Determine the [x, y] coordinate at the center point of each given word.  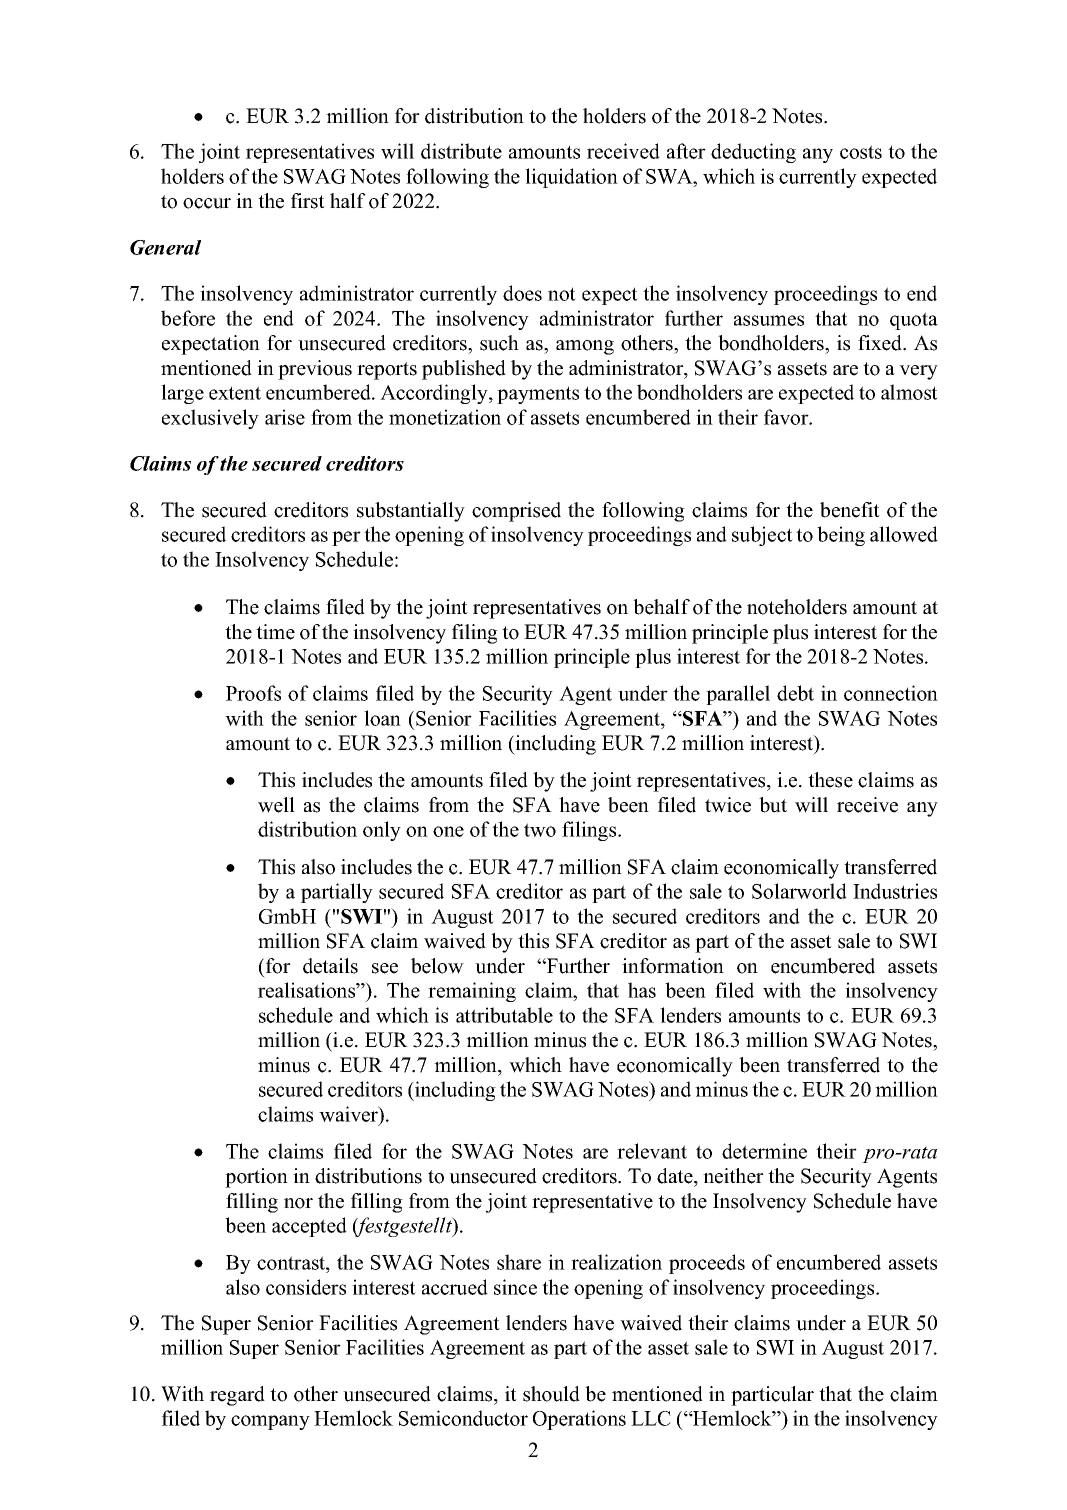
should [551, 1394]
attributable [504, 1015]
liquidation [571, 178]
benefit [850, 510]
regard [237, 1396]
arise [285, 417]
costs [861, 152]
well [276, 805]
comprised [516, 512]
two [540, 830]
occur [207, 203]
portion [256, 1178]
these [830, 780]
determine [764, 1151]
